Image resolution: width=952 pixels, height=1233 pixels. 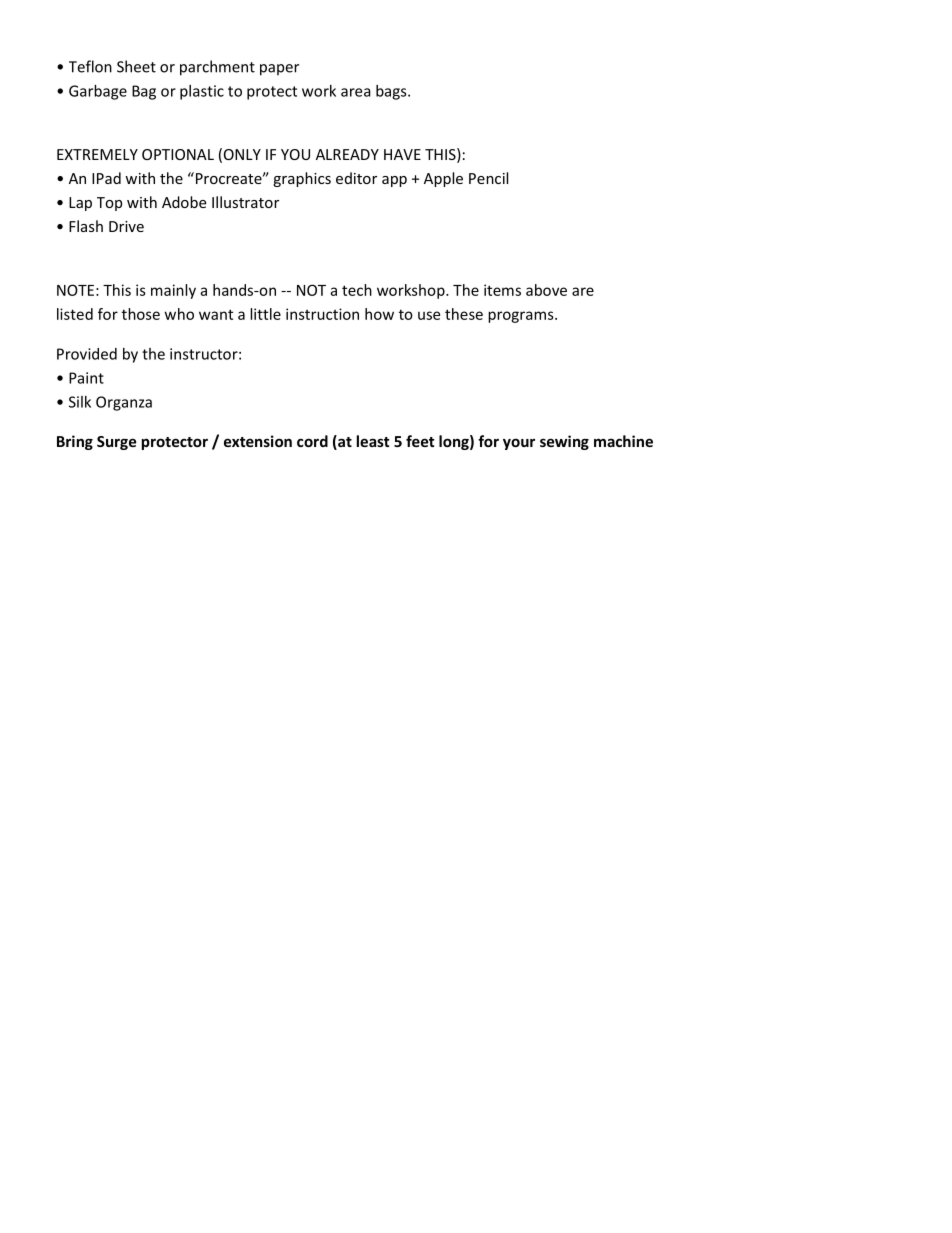 I want to click on Surge, so click(x=117, y=443).
